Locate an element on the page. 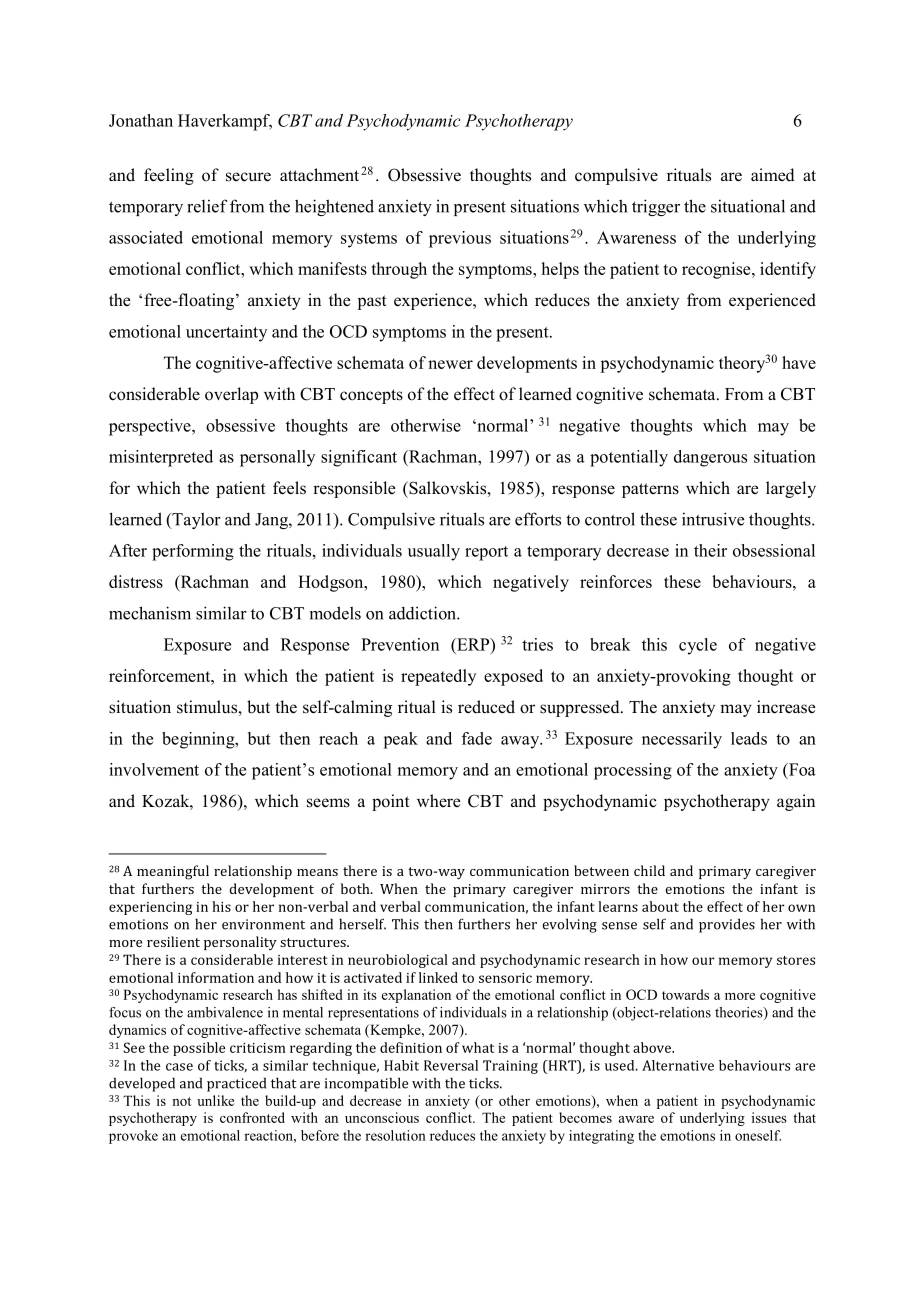 Image resolution: width=924 pixels, height=1308 pixels. feeling is located at coordinates (169, 176).
